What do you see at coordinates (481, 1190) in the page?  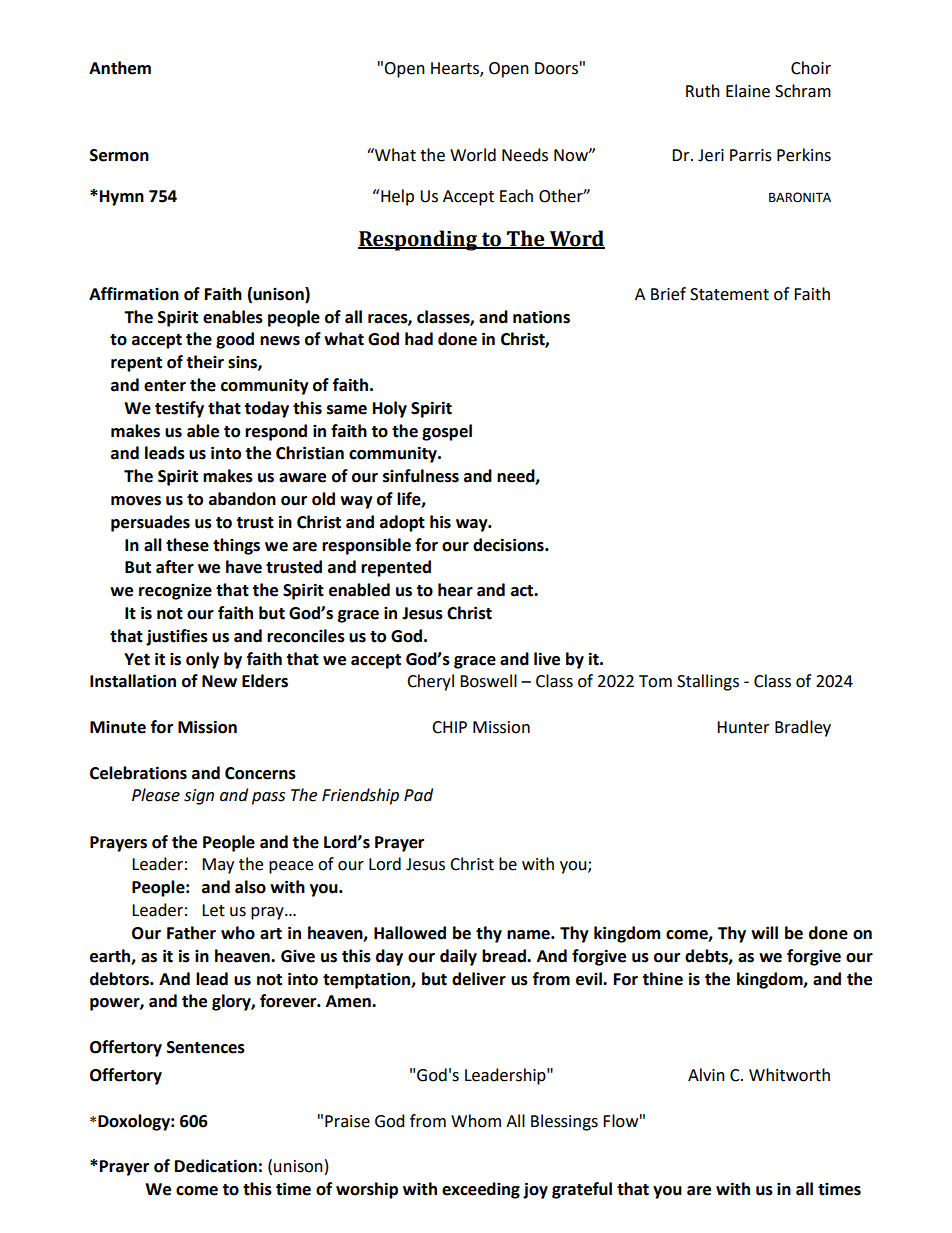 I see `exceeding` at bounding box center [481, 1190].
